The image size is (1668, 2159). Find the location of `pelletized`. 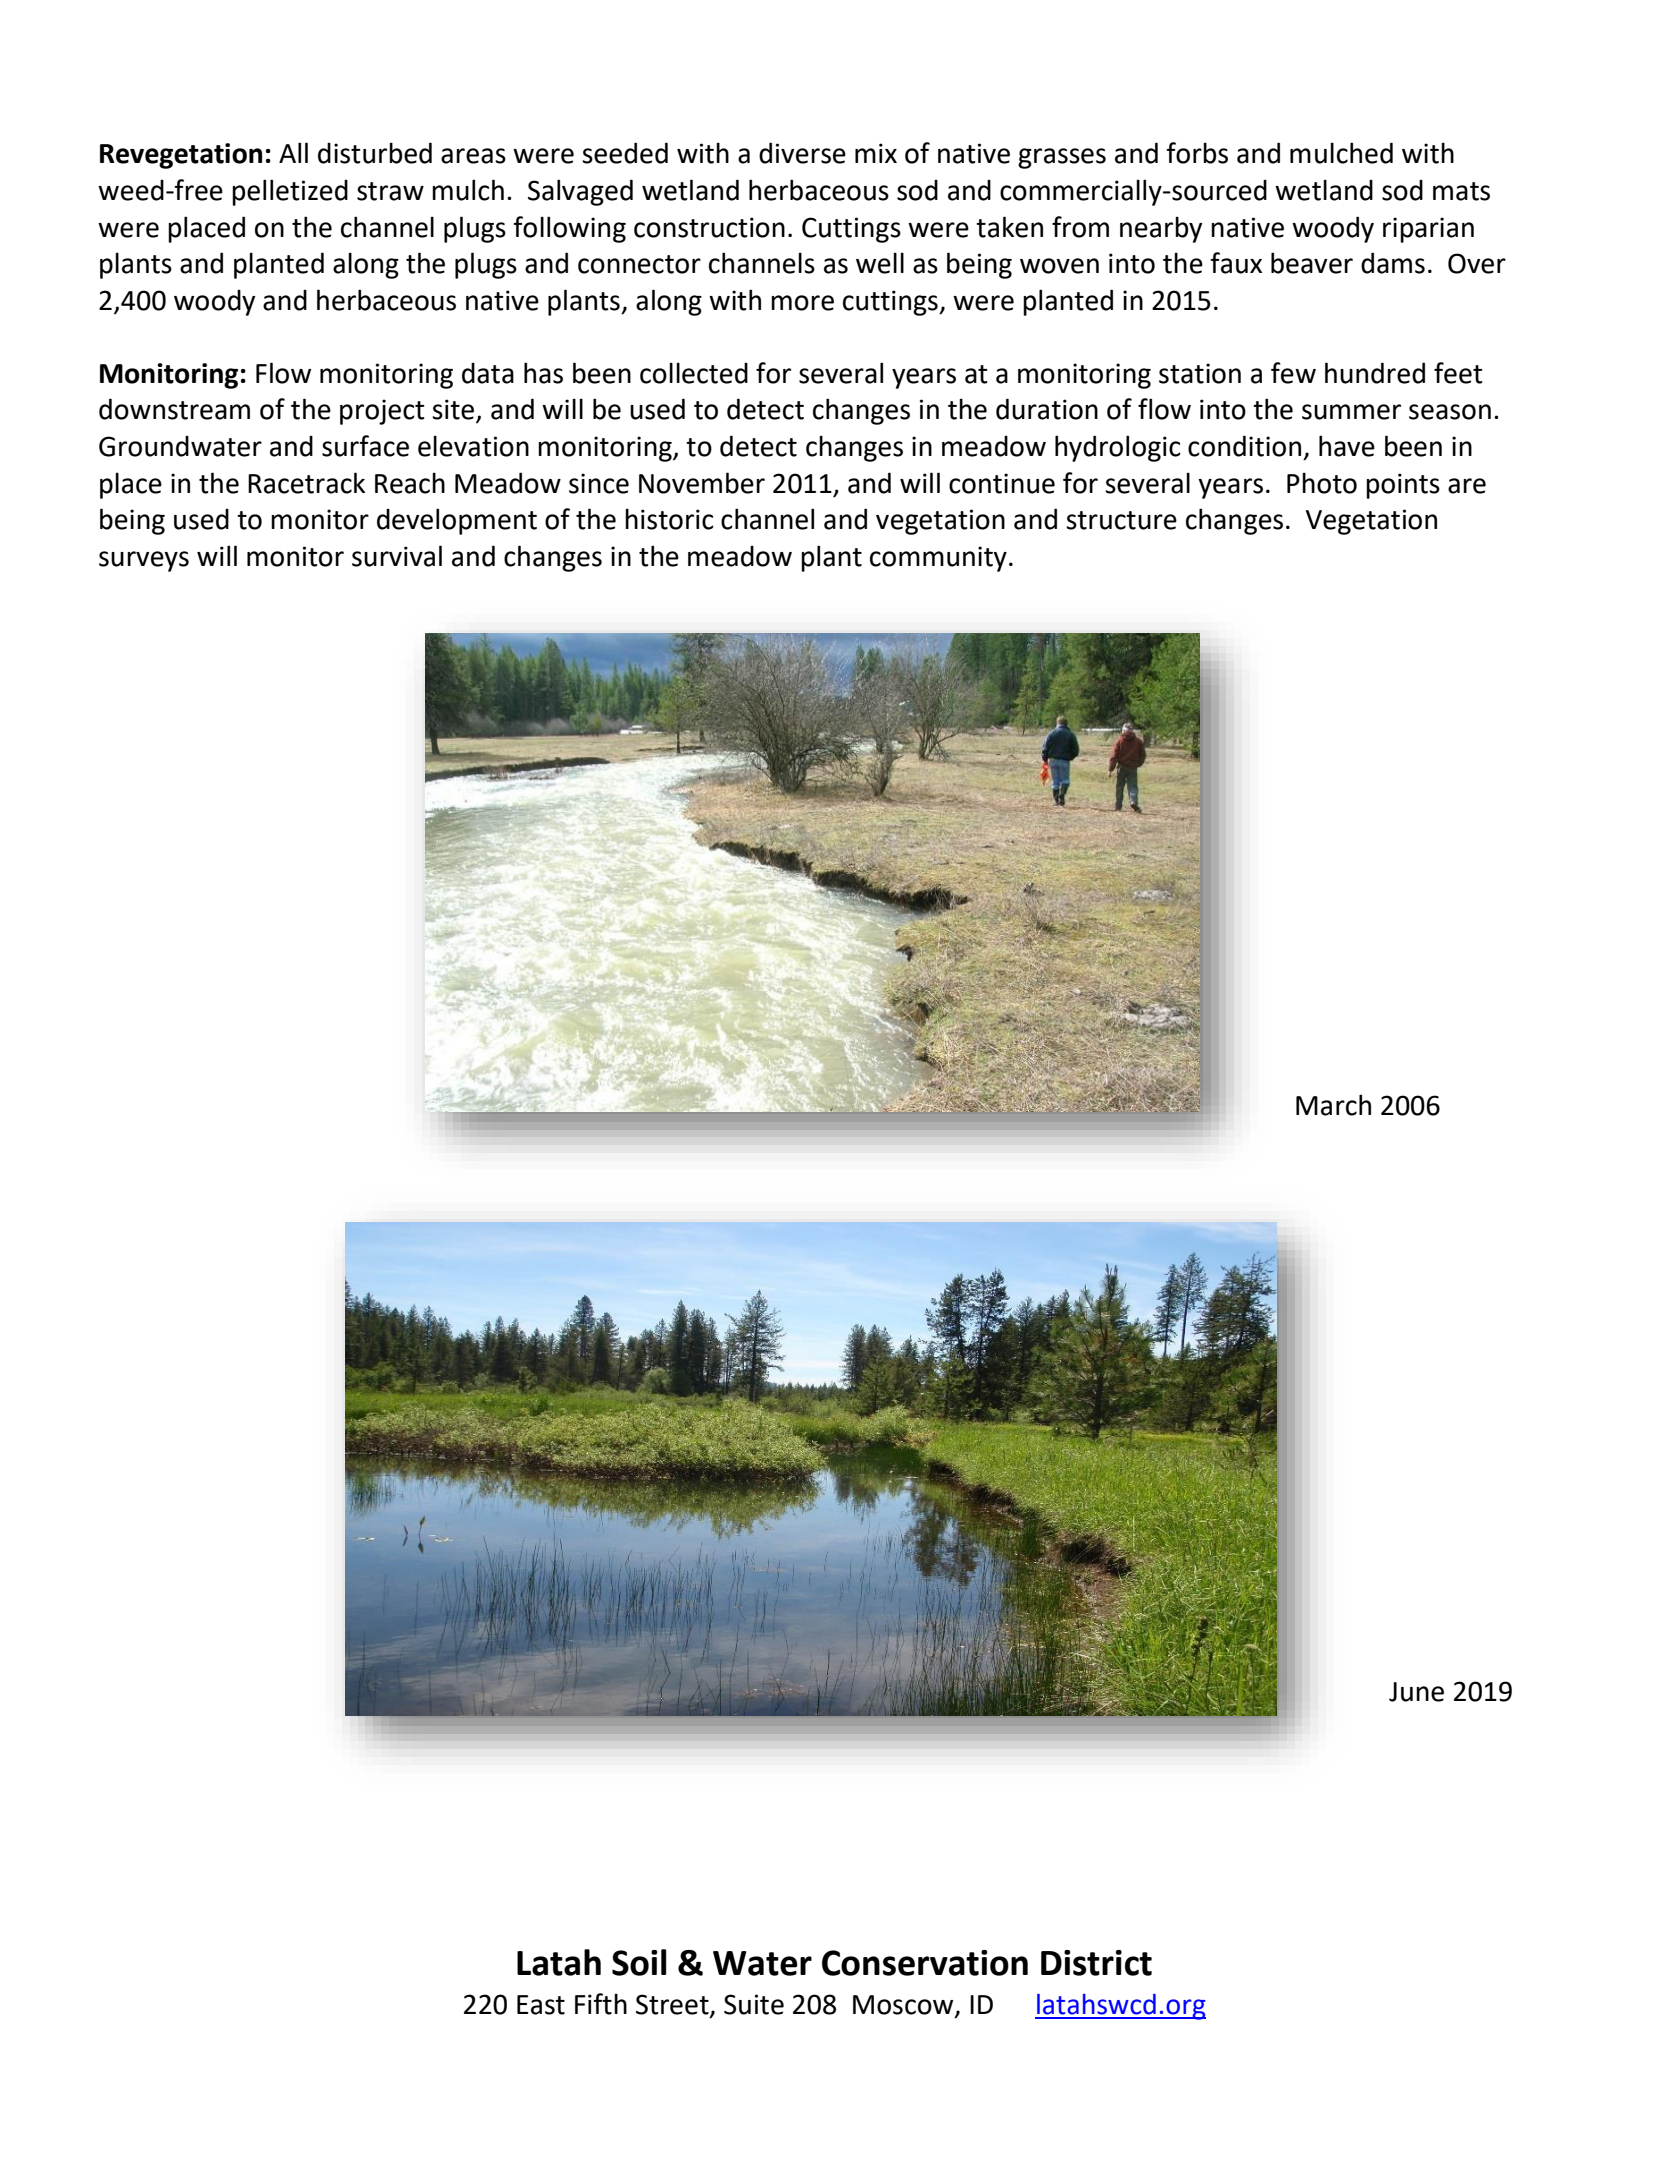

pelletized is located at coordinates (290, 192).
